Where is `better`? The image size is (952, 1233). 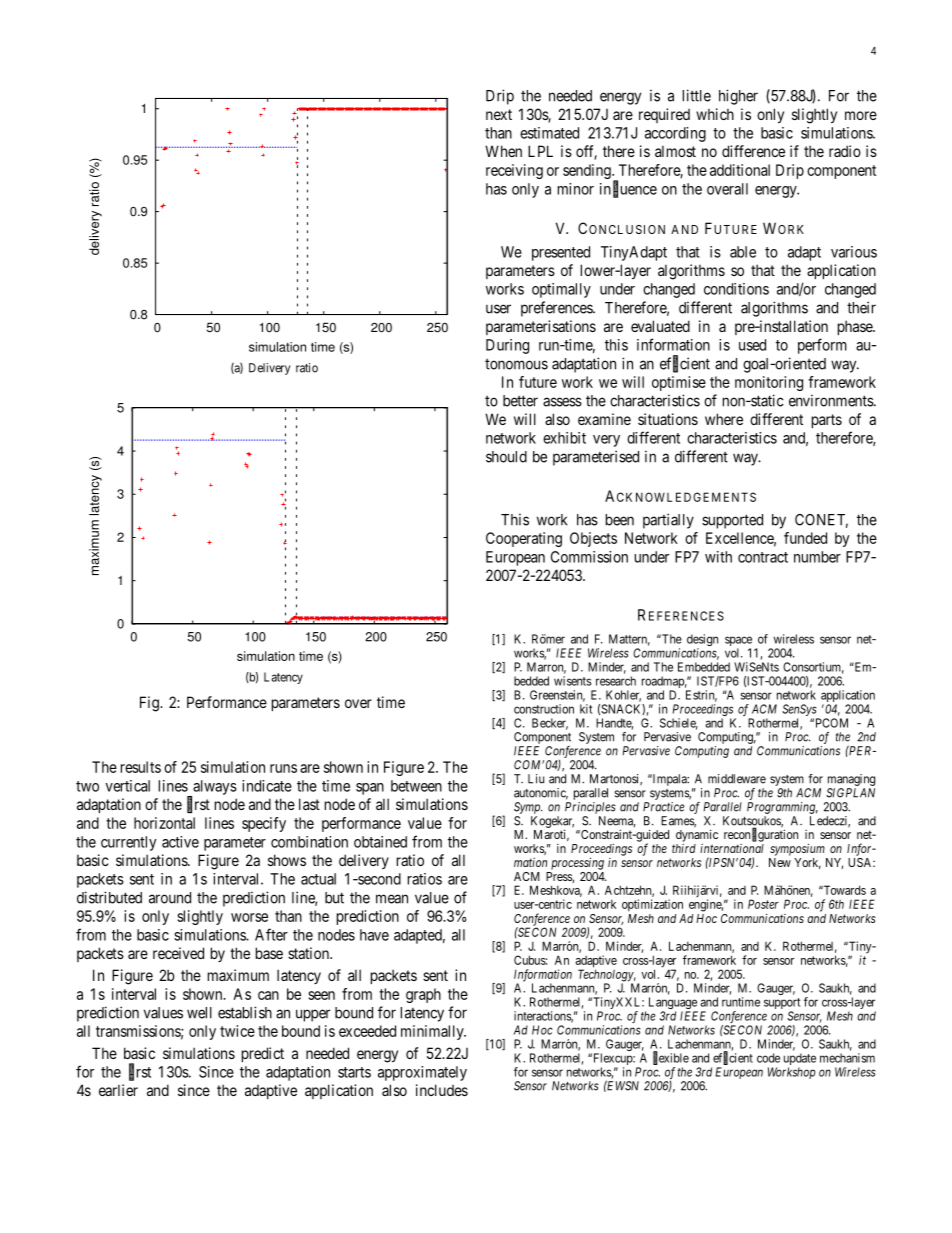
better is located at coordinates (520, 401).
